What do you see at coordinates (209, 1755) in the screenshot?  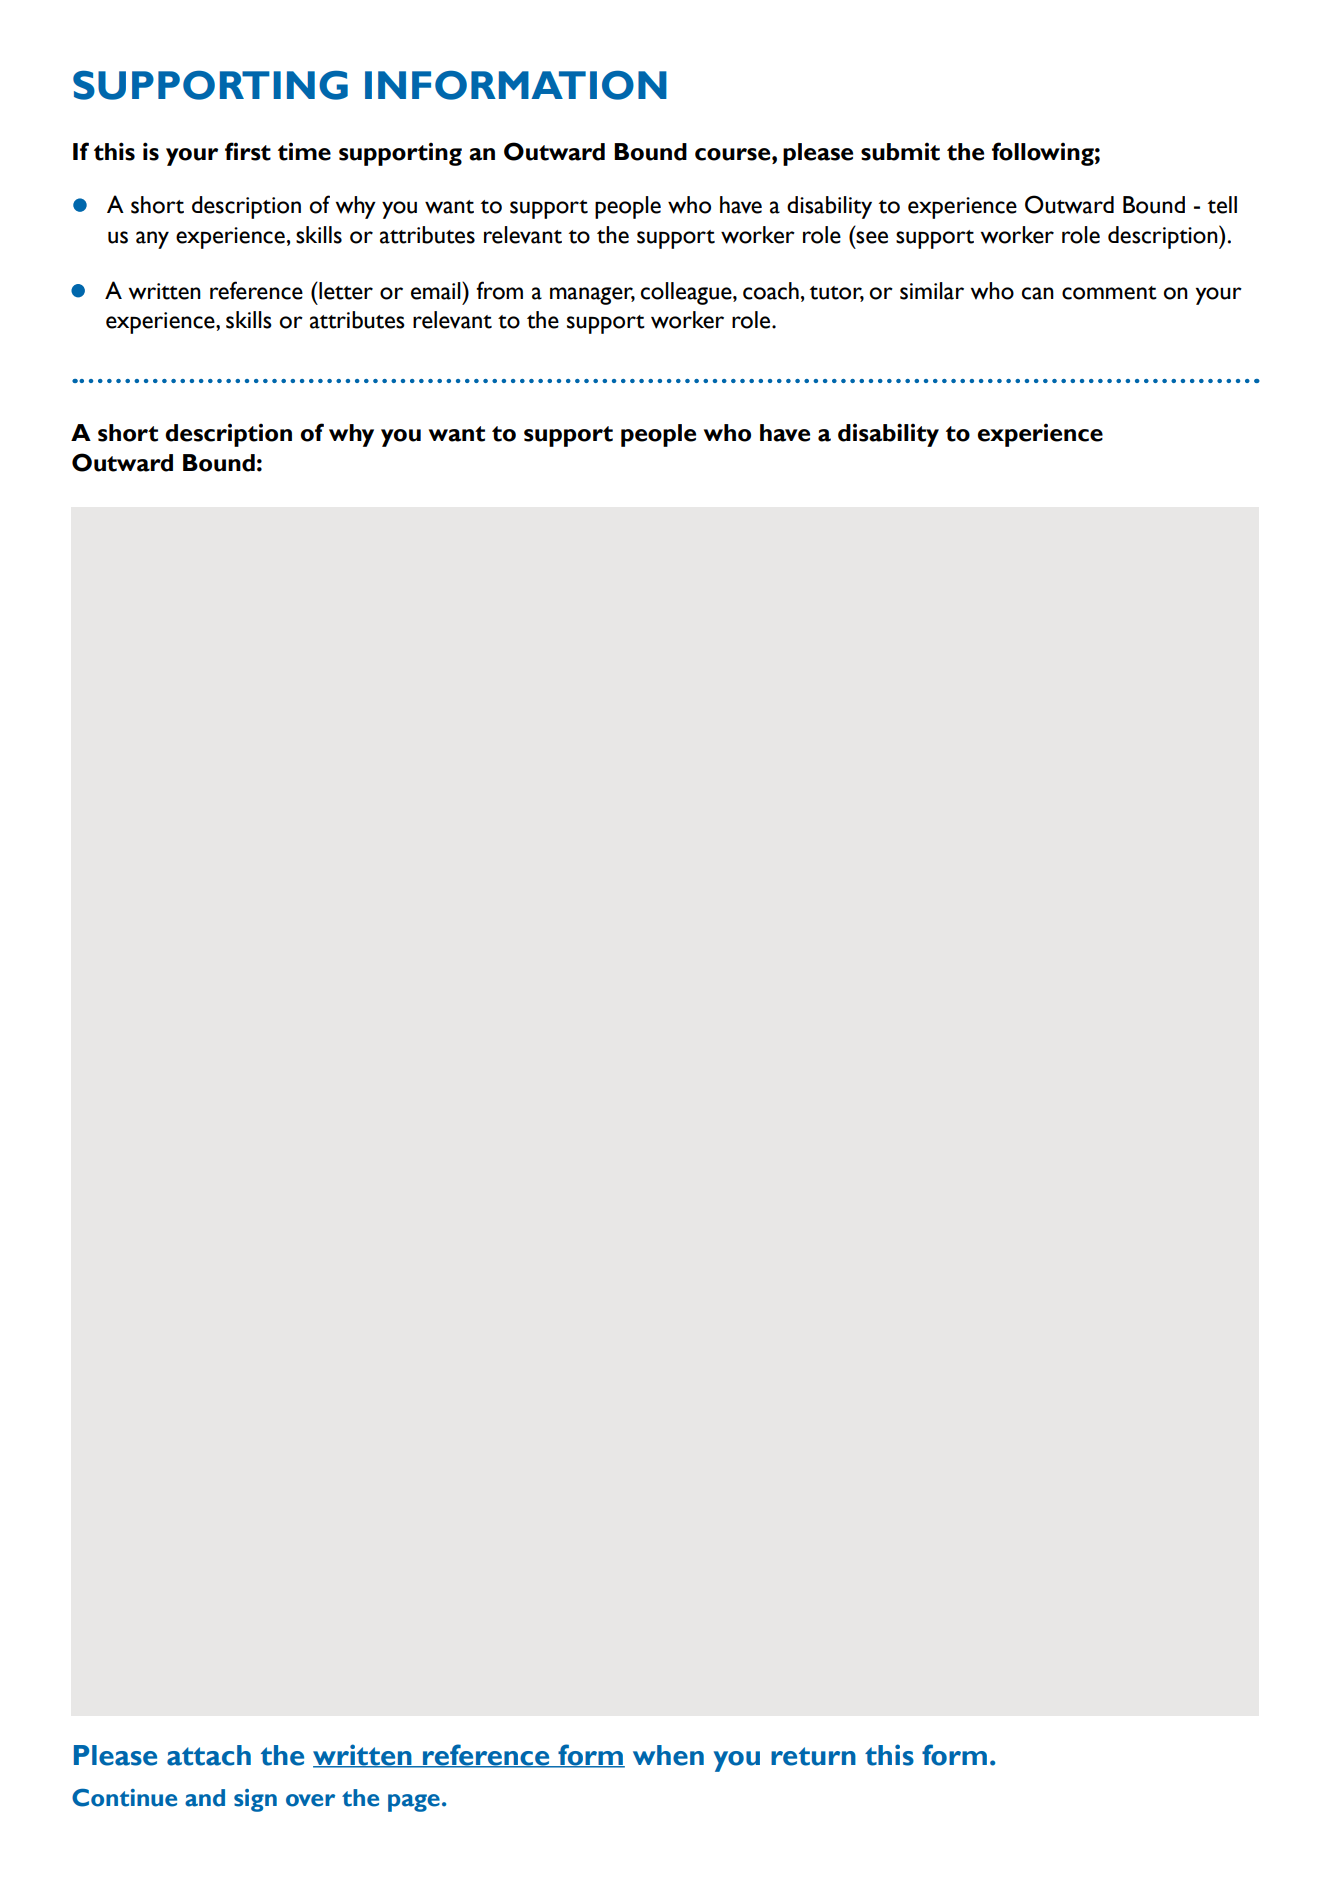 I see `attach` at bounding box center [209, 1755].
